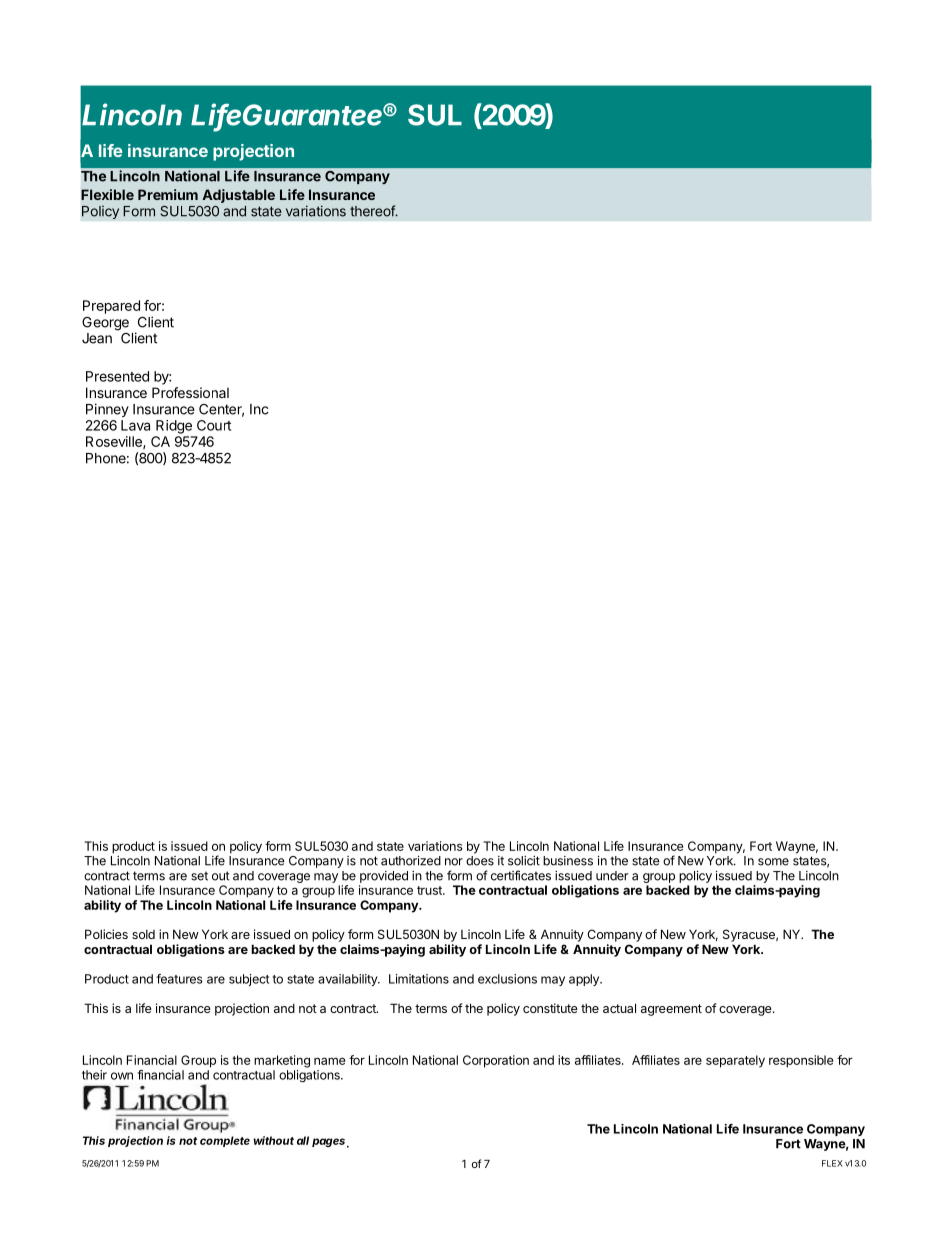 Image resolution: width=952 pixels, height=1233 pixels. Describe the element at coordinates (135, 425) in the document. I see `Lava` at that location.
